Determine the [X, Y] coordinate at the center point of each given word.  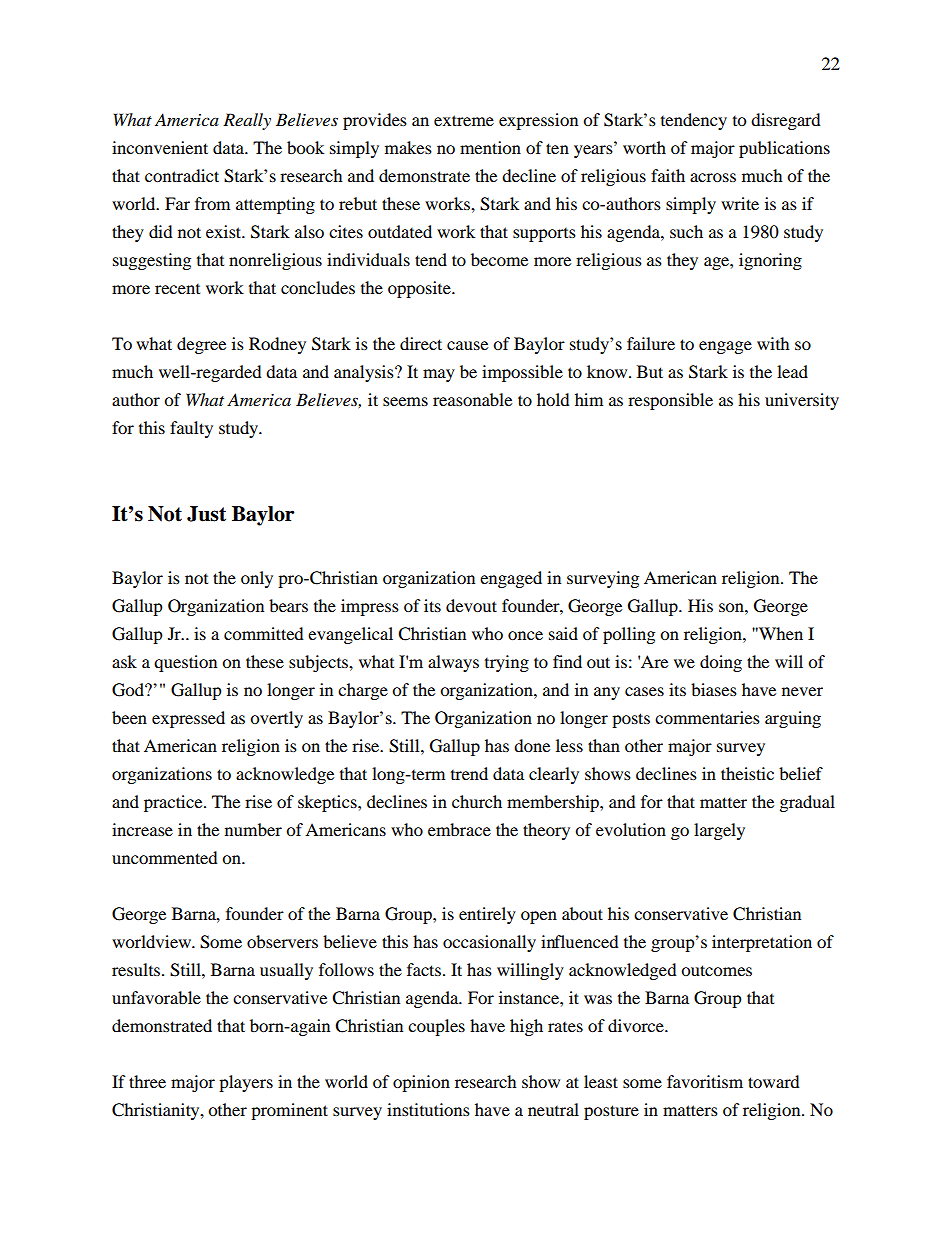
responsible [670, 401]
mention [490, 147]
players [246, 1083]
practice [174, 803]
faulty [191, 429]
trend [469, 773]
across [713, 177]
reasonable [472, 399]
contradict [182, 175]
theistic [747, 773]
